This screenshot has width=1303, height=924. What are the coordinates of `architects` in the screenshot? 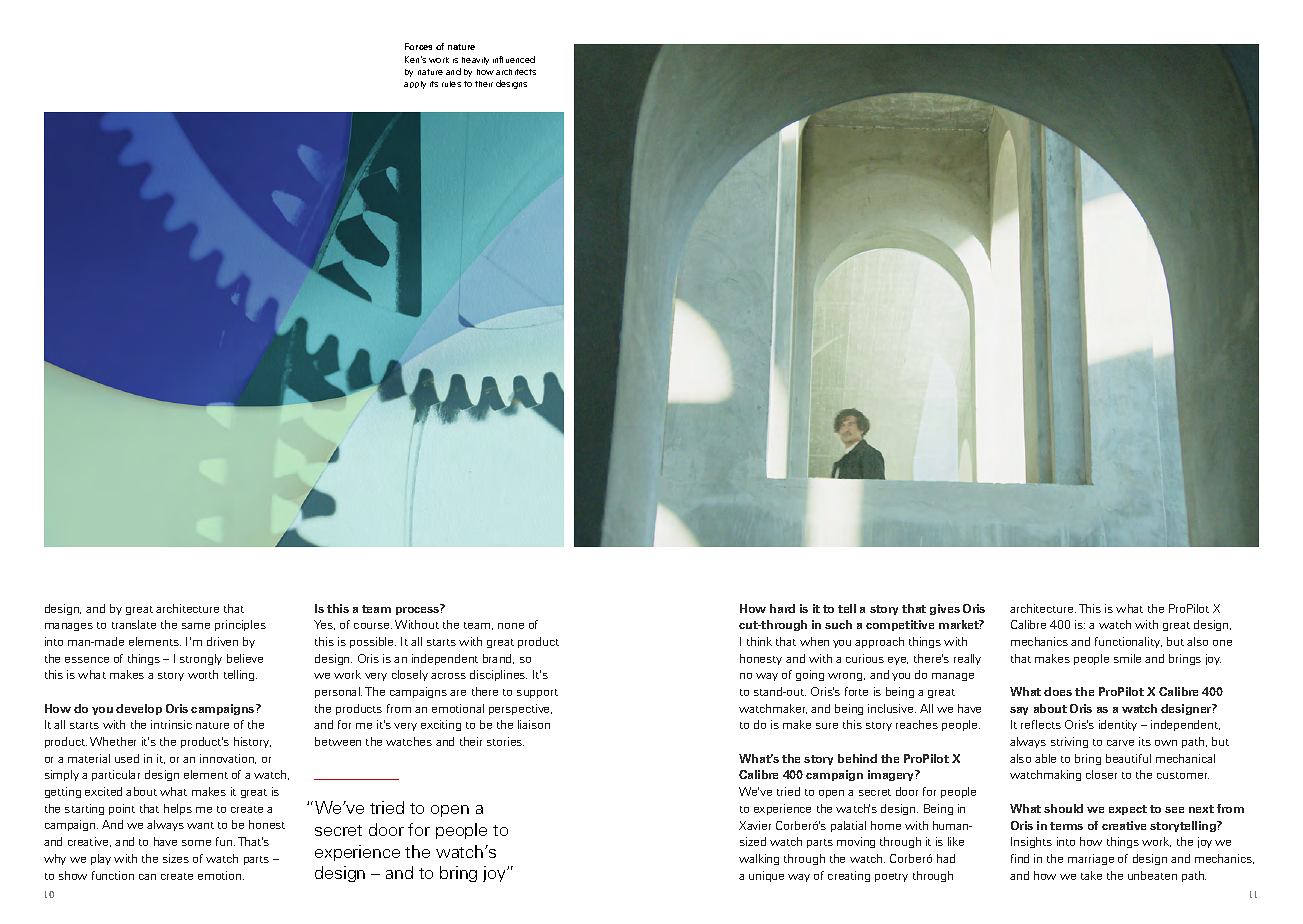 It's located at (516, 72).
